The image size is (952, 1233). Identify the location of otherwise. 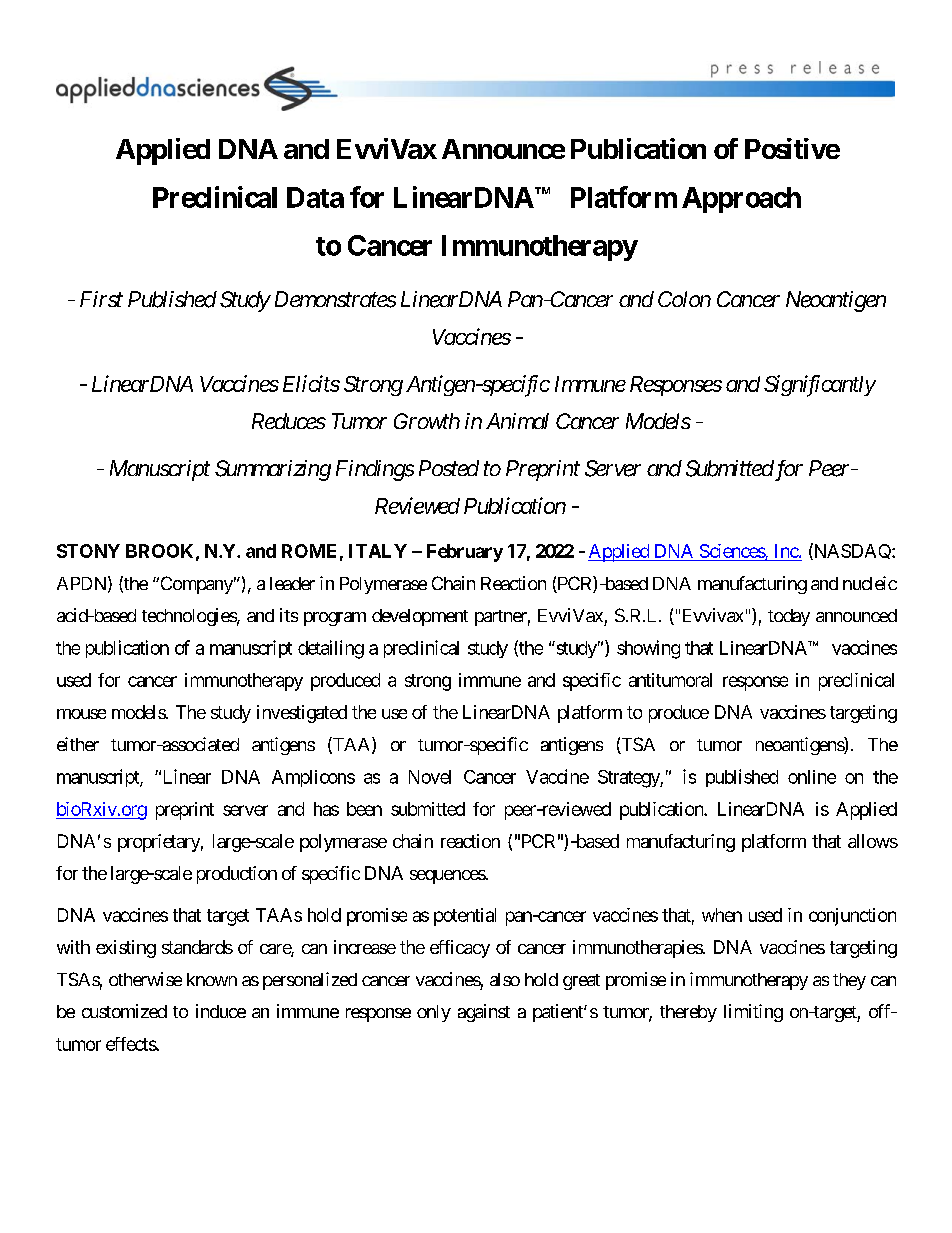
(145, 979).
